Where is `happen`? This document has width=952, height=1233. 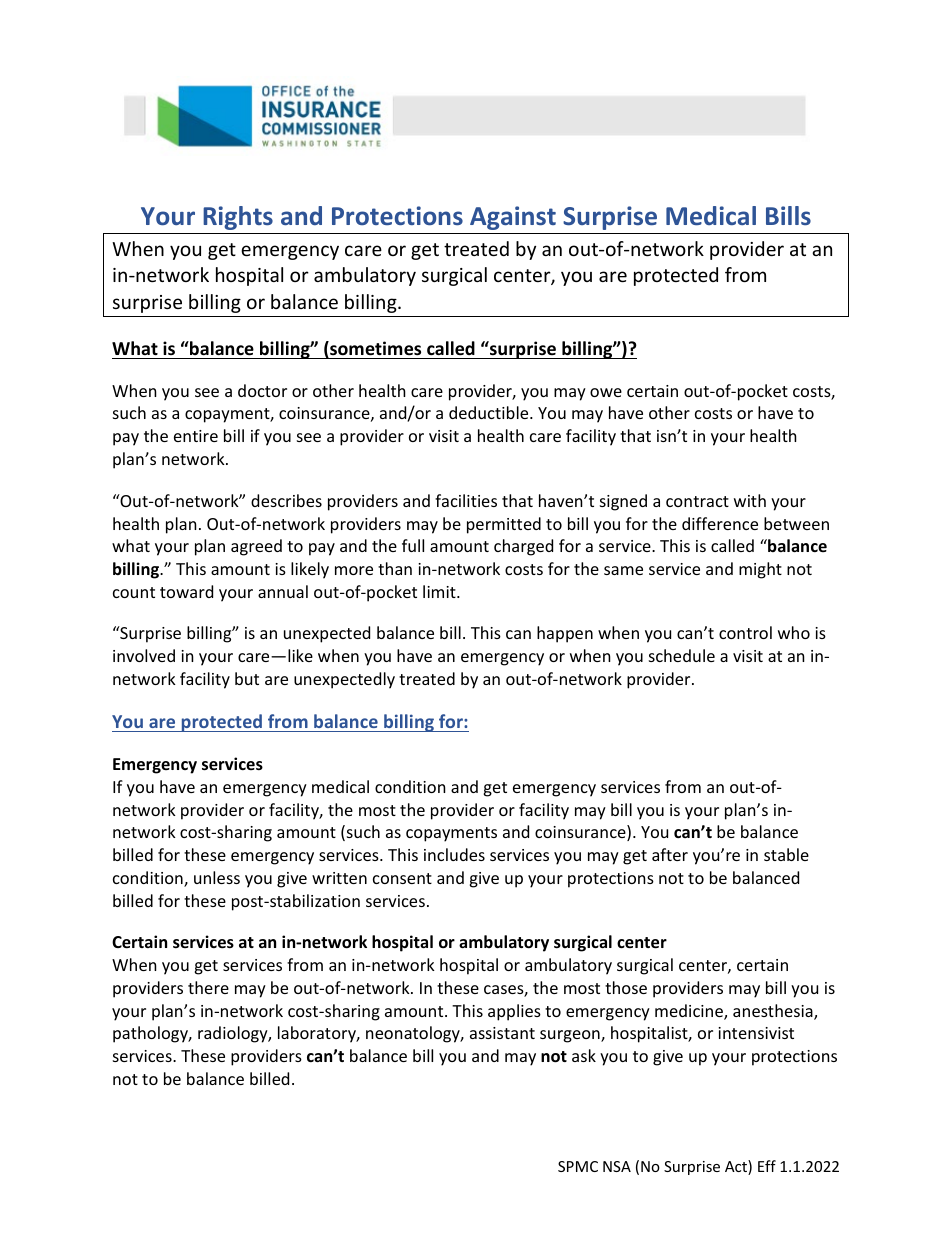 happen is located at coordinates (565, 634).
